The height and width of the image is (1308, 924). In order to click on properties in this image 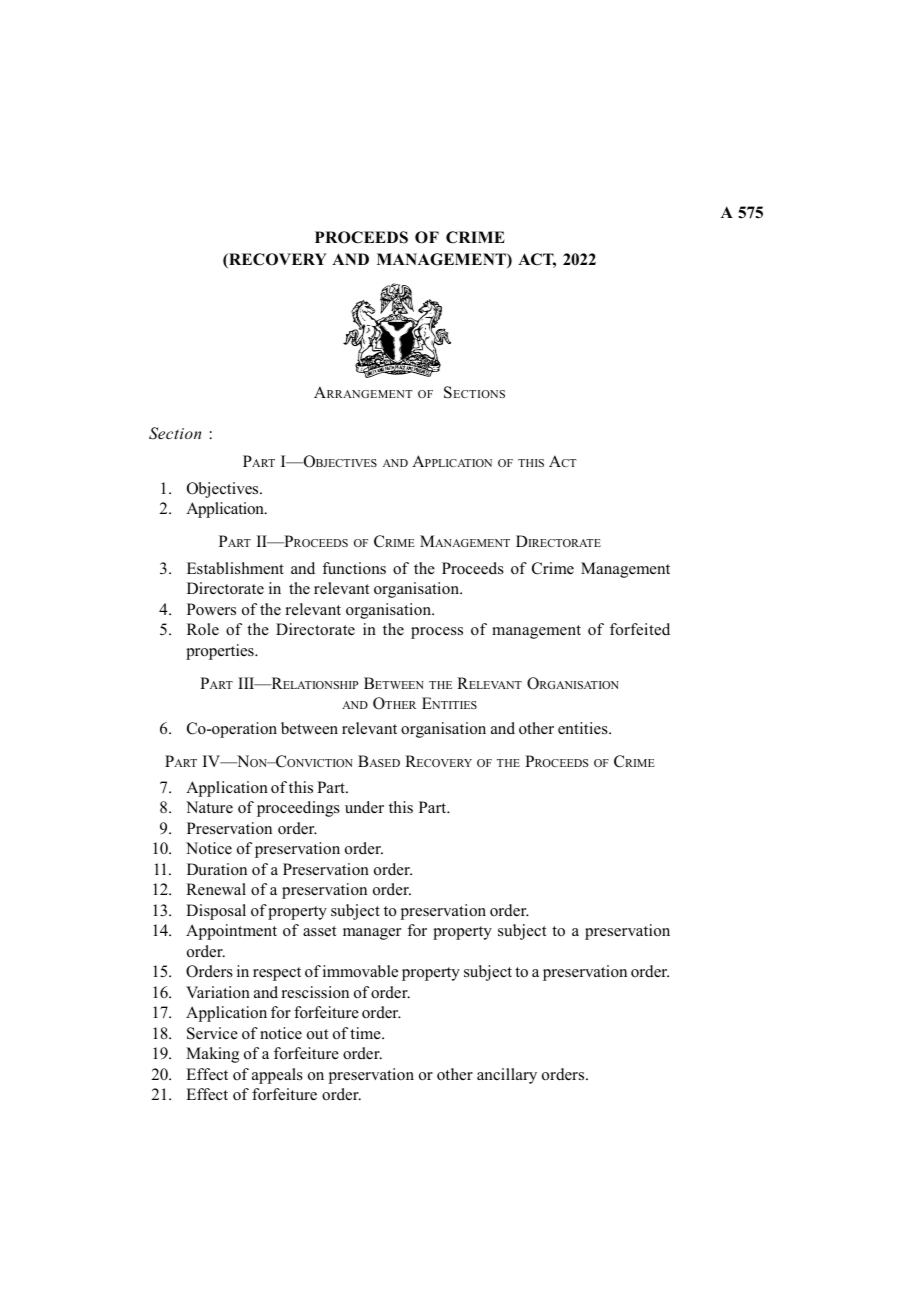, I will do `click(221, 652)`.
